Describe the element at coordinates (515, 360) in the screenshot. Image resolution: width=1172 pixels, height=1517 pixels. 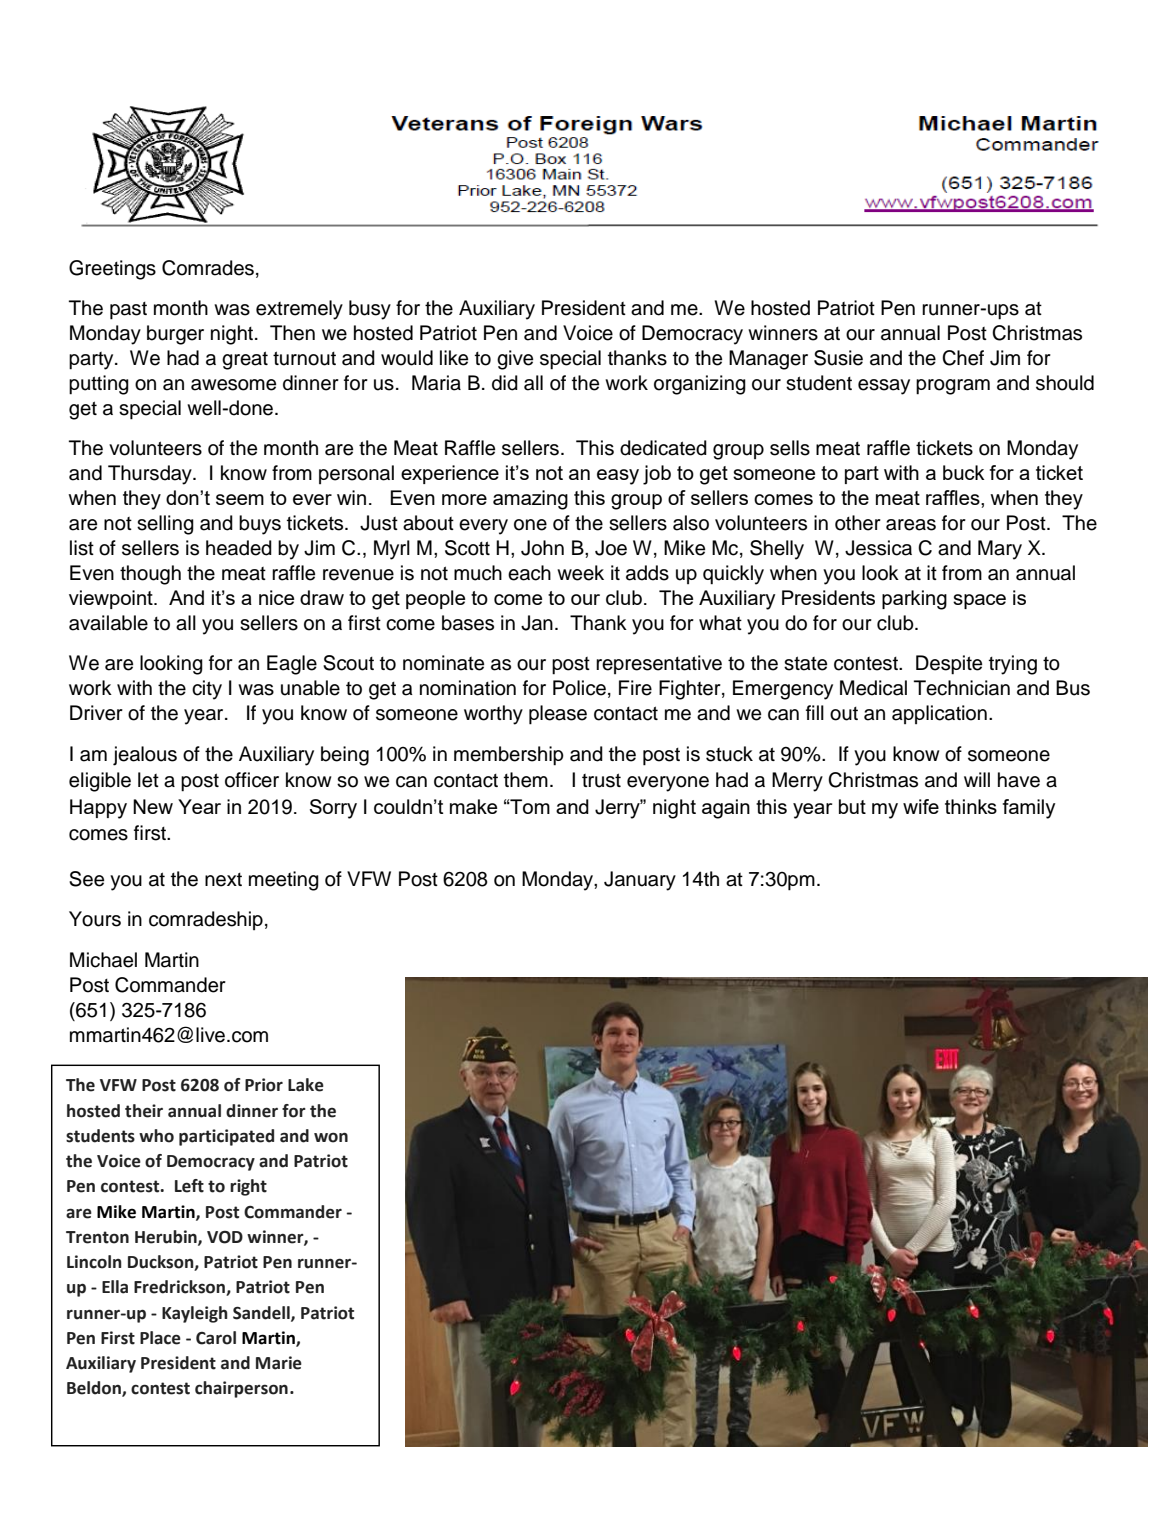
I see `give` at that location.
